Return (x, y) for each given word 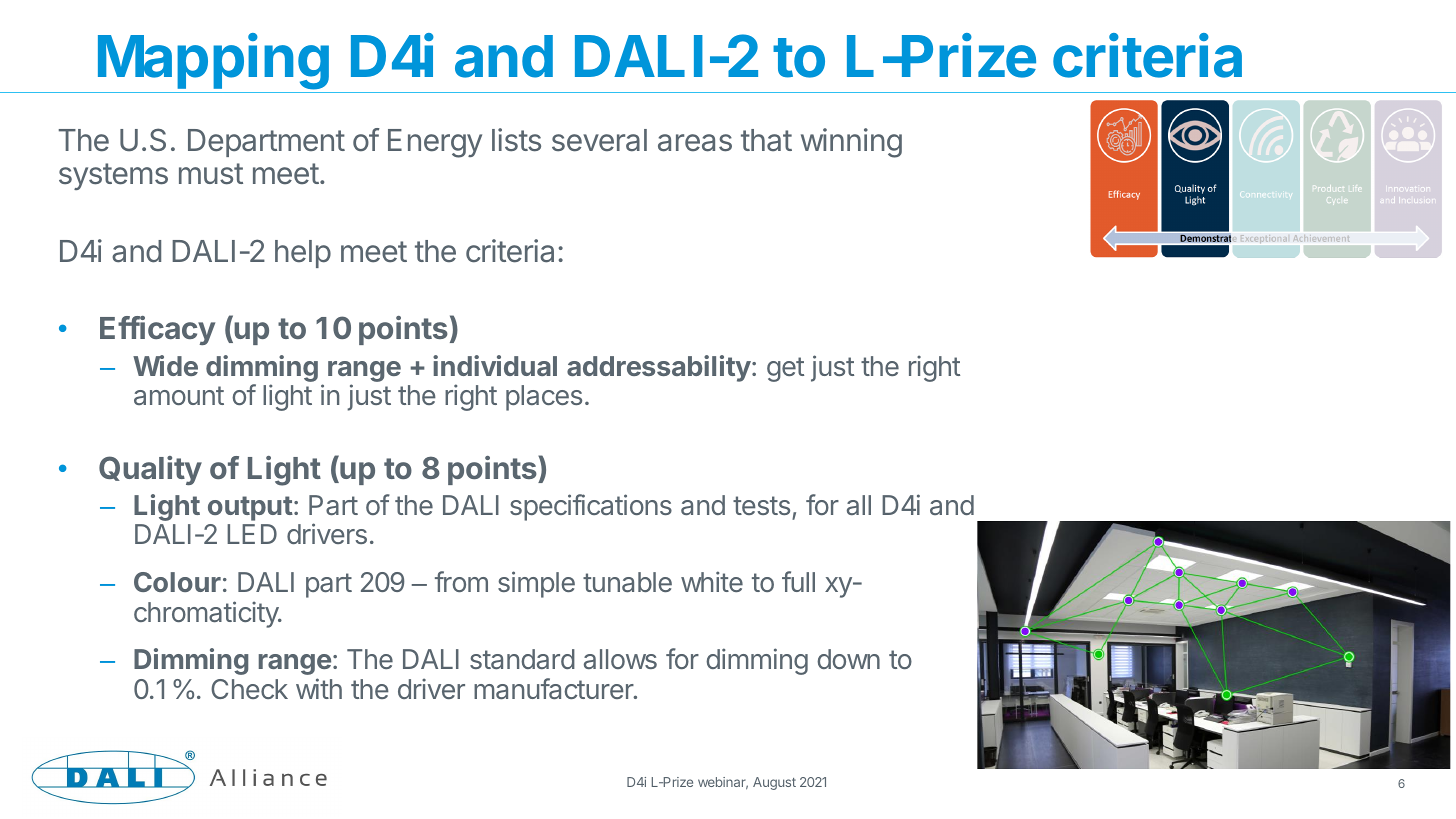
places (544, 398)
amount (179, 395)
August (774, 783)
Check (249, 689)
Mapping (213, 63)
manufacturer (554, 688)
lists (516, 140)
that (766, 140)
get (785, 369)
